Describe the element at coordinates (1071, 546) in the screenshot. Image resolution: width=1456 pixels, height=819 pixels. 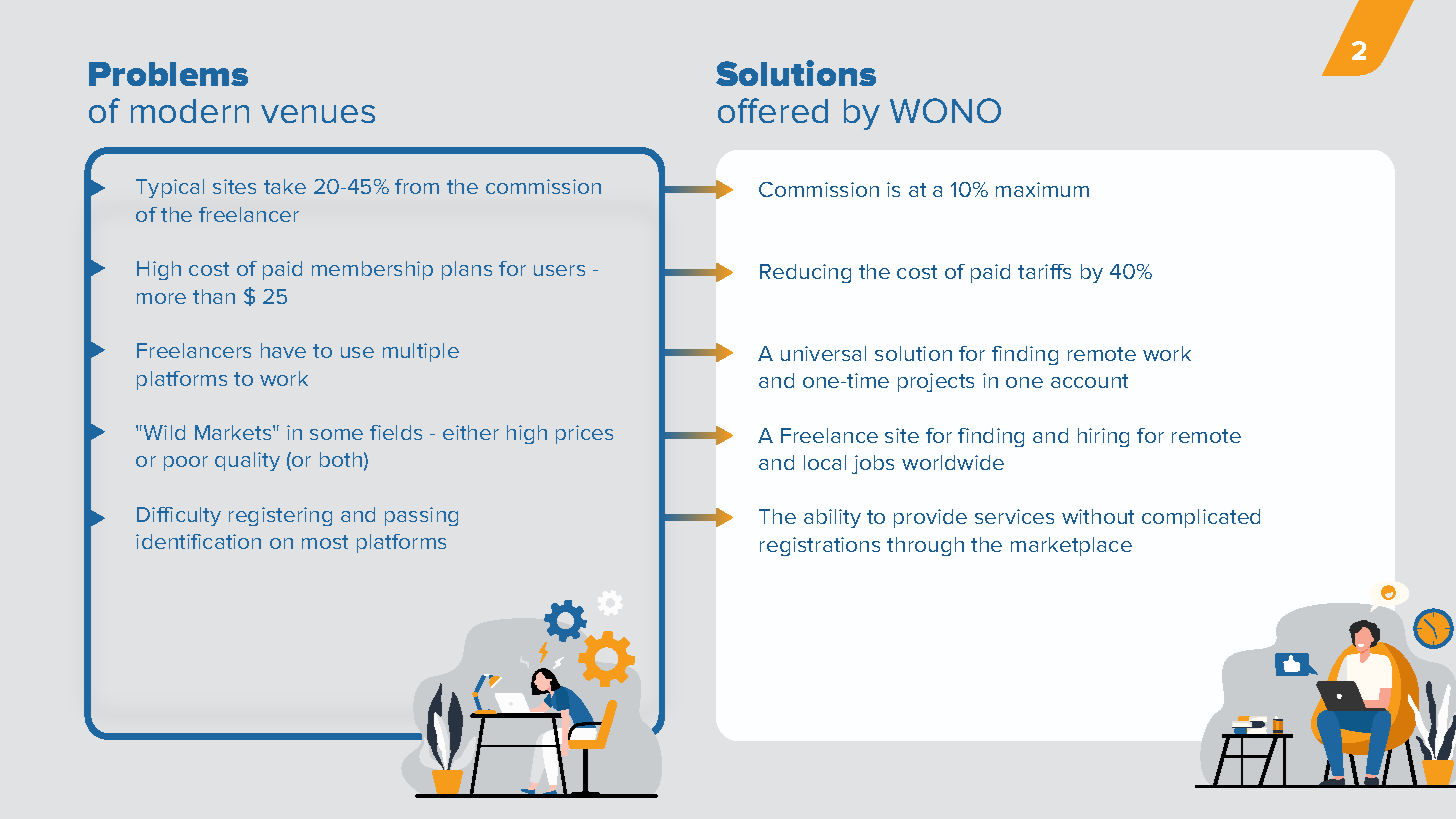
I see `marketplace` at that location.
